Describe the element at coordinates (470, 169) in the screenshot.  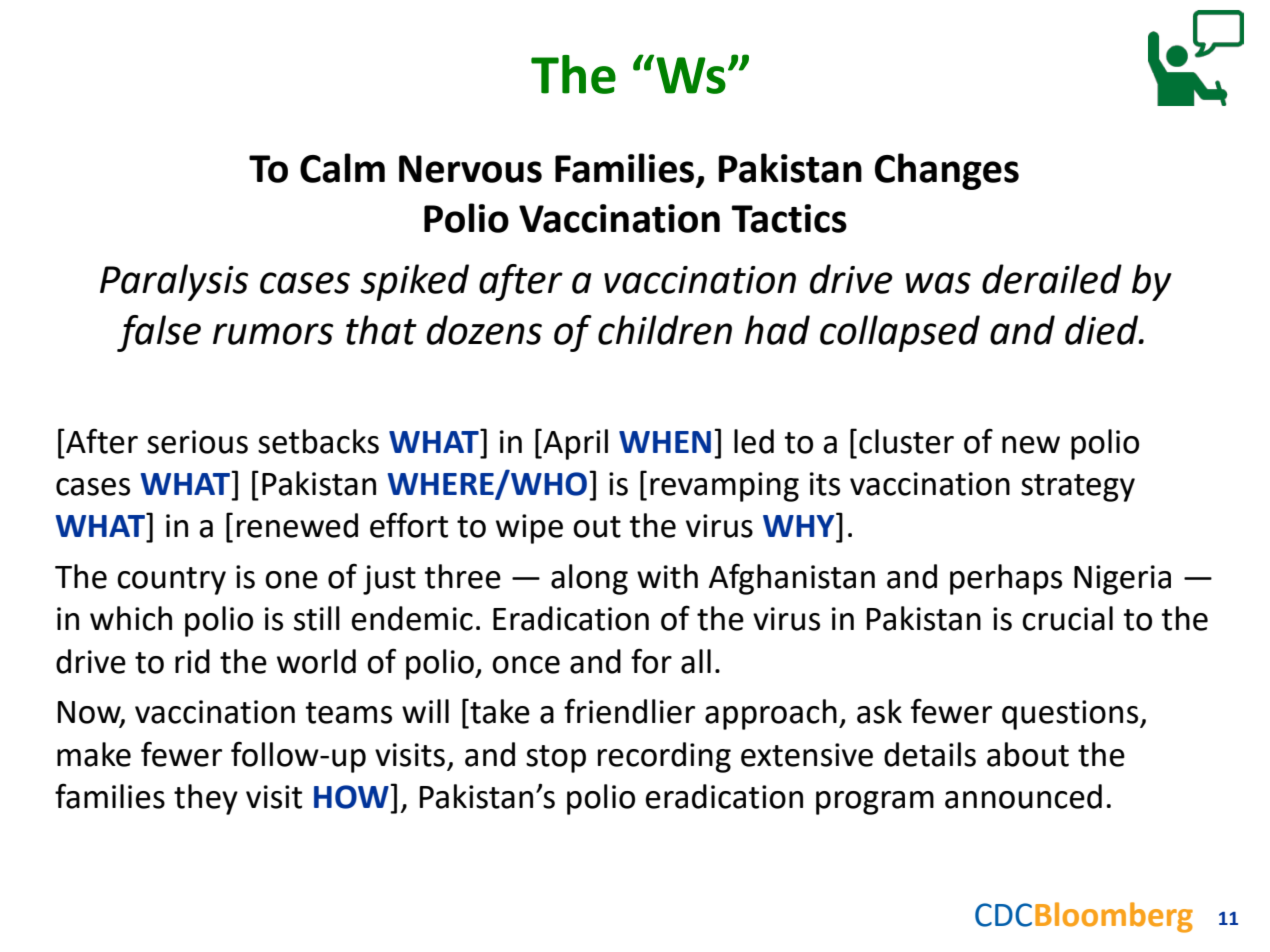
I see `Nervous` at that location.
